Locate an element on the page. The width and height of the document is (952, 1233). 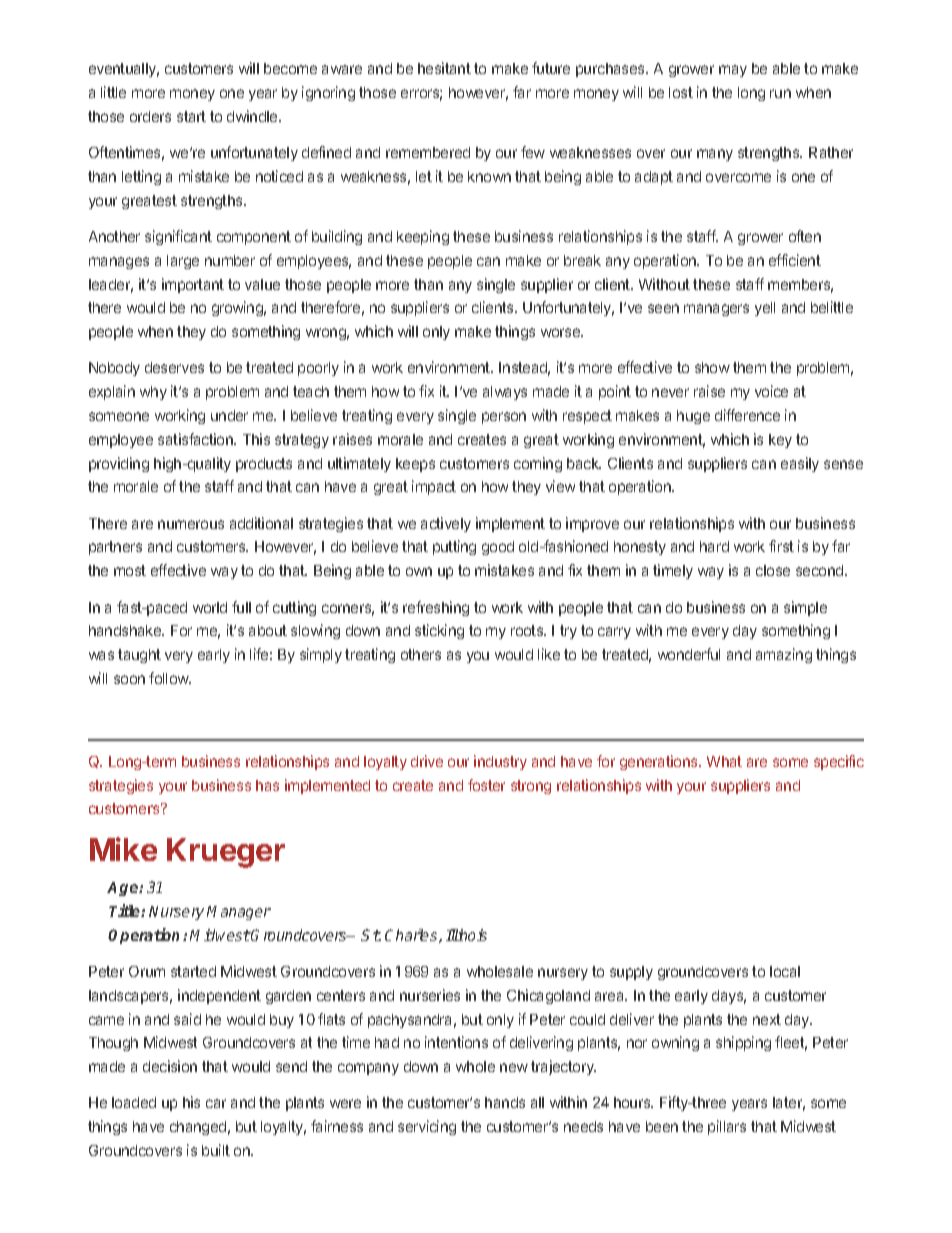
yell is located at coordinates (765, 309).
